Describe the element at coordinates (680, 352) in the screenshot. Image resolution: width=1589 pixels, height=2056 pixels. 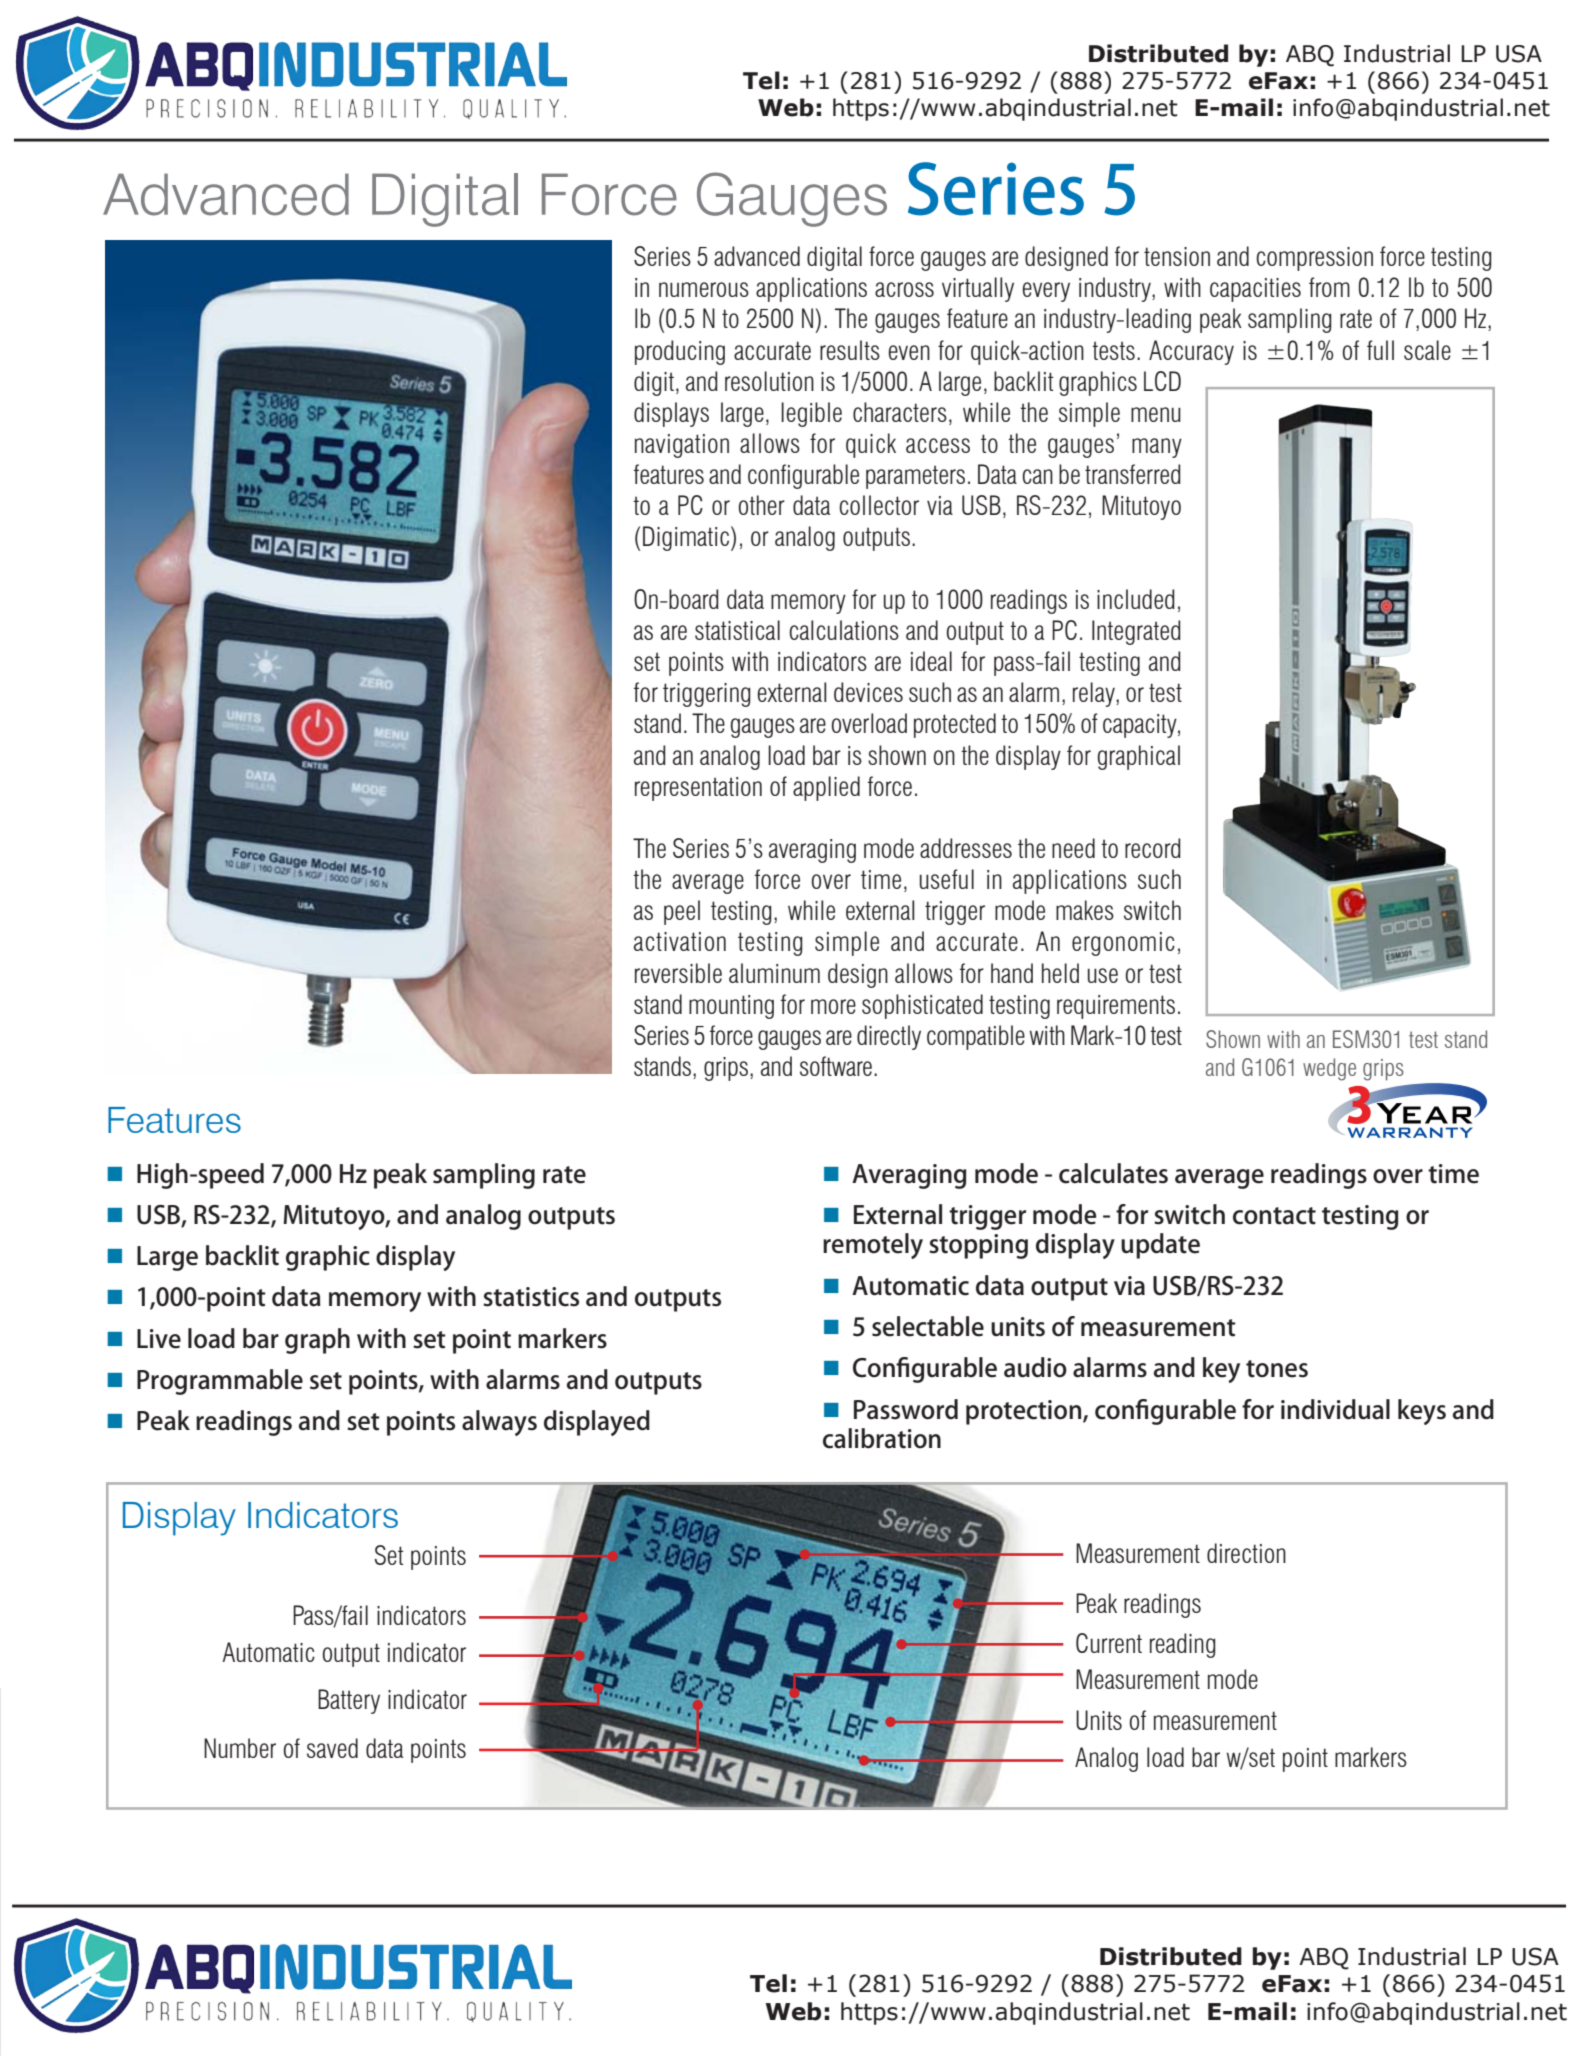
I see `producing` at that location.
